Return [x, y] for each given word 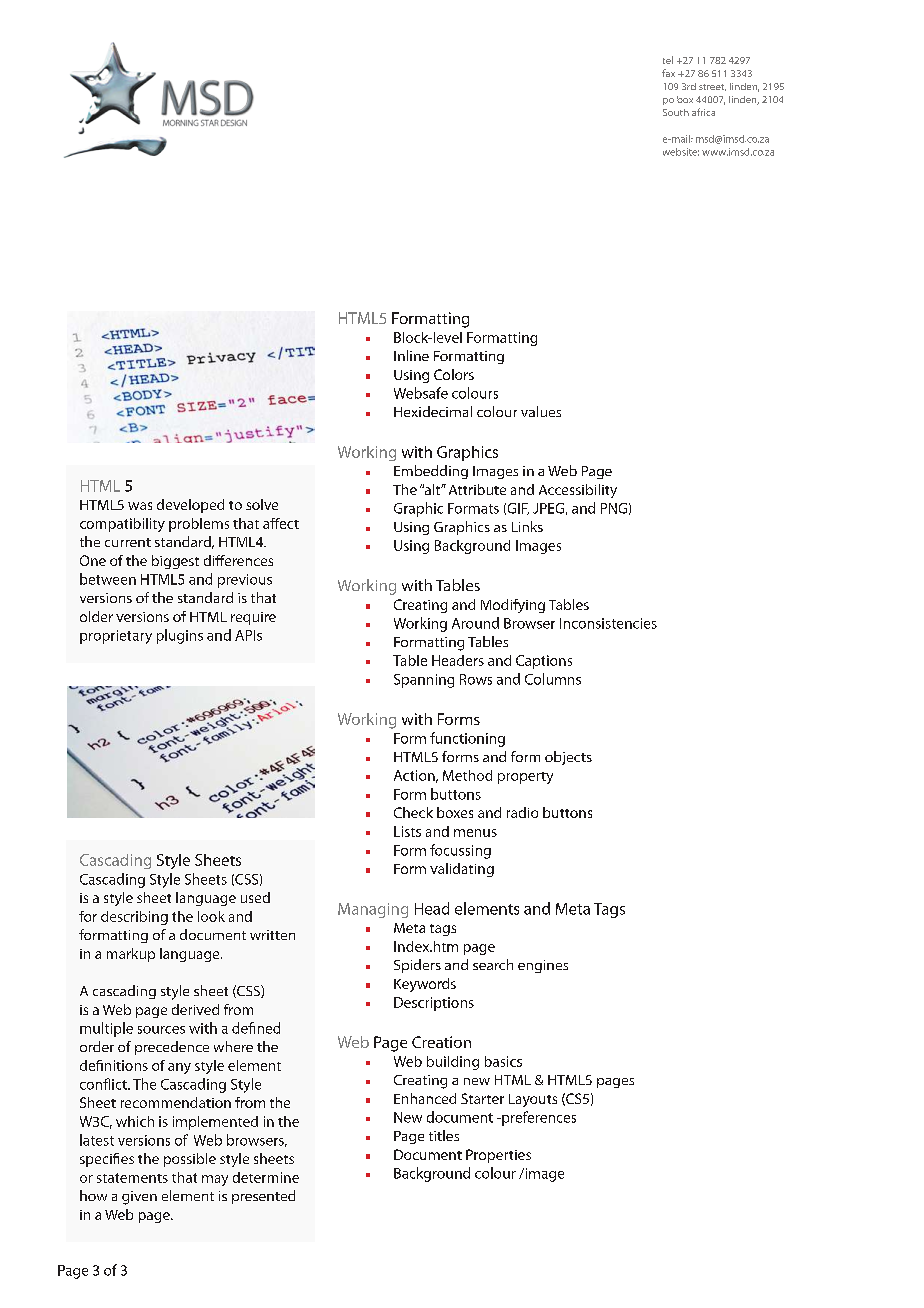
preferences [538, 1118]
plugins [180, 636]
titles [444, 1135]
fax [668, 73]
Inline [411, 355]
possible [190, 1160]
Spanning [424, 681]
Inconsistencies [608, 623]
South [676, 112]
